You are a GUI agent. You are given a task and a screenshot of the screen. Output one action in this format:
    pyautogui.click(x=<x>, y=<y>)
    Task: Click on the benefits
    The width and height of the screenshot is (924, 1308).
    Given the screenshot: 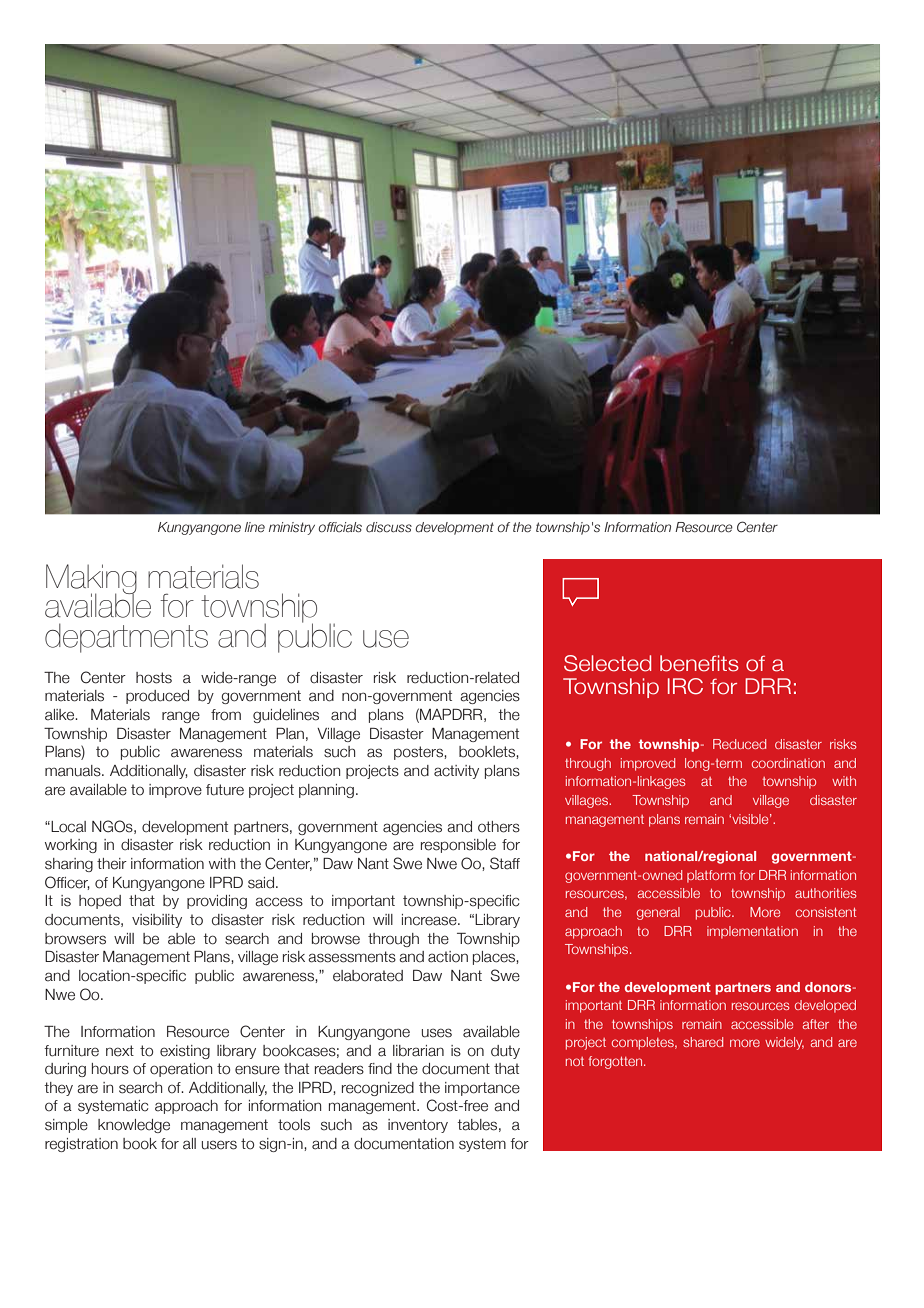 What is the action you would take?
    pyautogui.click(x=699, y=663)
